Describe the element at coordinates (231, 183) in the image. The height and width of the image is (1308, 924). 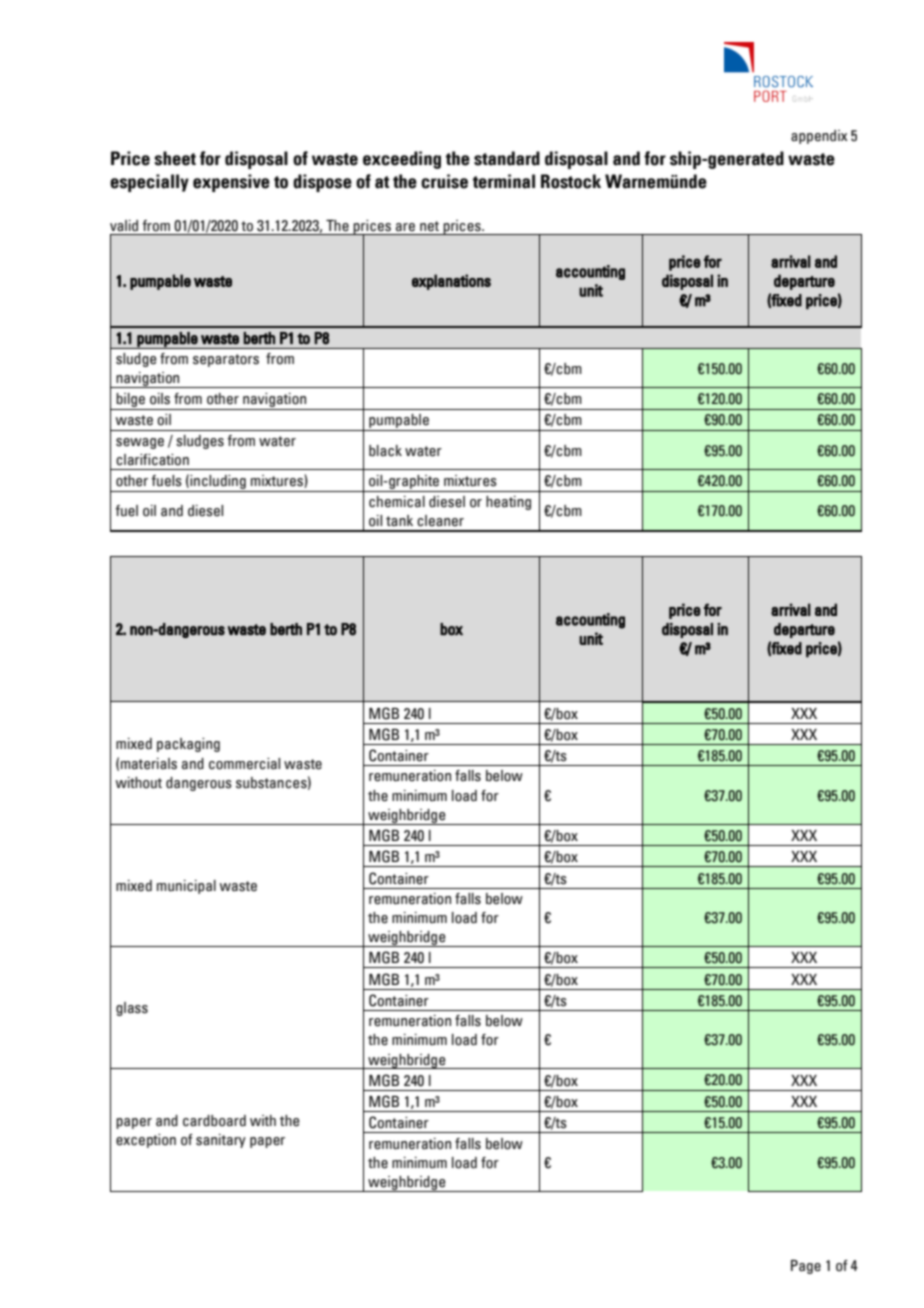
I see `expensive` at that location.
